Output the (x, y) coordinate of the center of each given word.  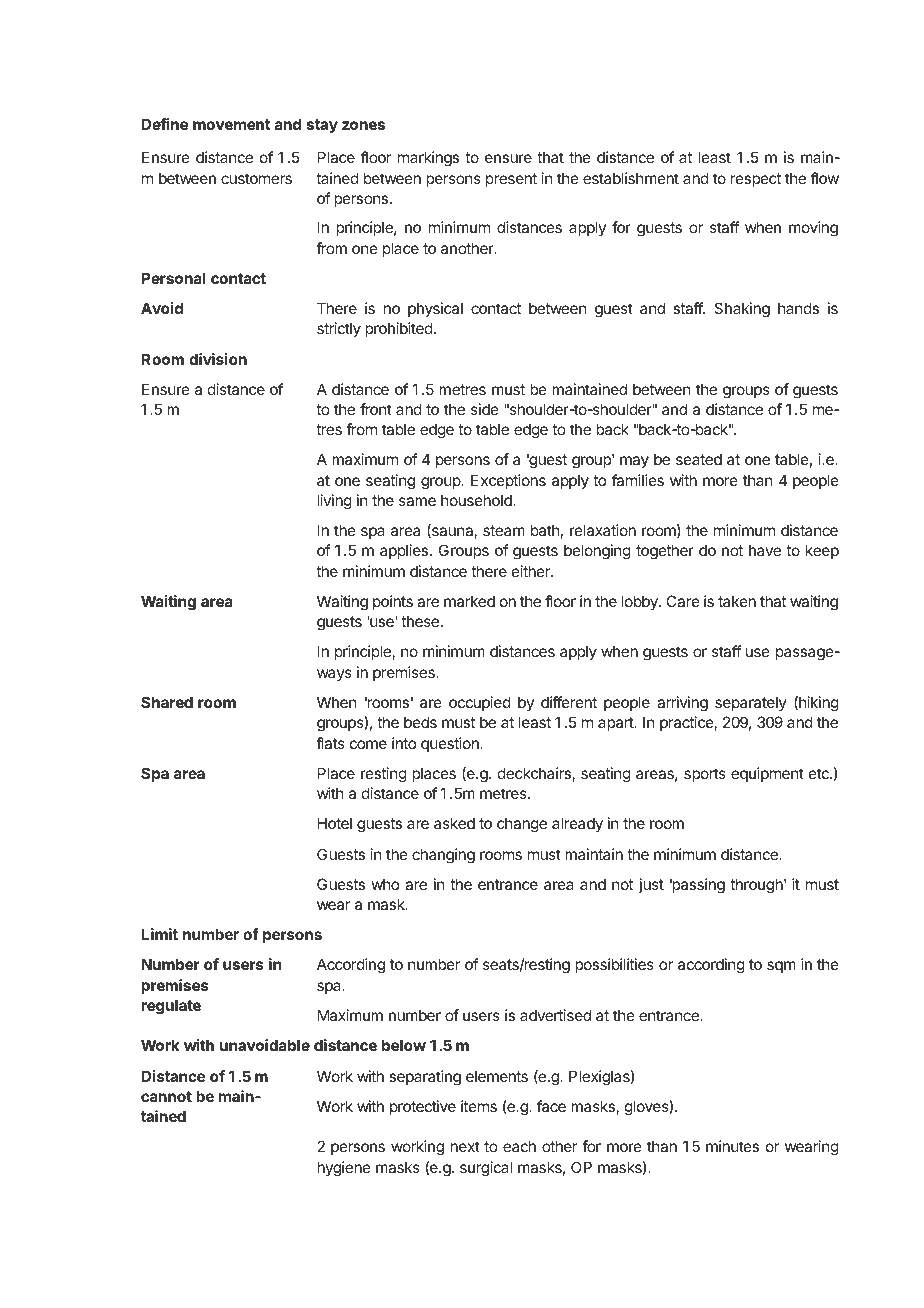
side (485, 409)
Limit (159, 934)
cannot (166, 1096)
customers (256, 178)
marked (469, 601)
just (651, 885)
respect (756, 180)
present (511, 180)
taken (737, 601)
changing (443, 856)
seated (699, 459)
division (218, 359)
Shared (167, 702)
